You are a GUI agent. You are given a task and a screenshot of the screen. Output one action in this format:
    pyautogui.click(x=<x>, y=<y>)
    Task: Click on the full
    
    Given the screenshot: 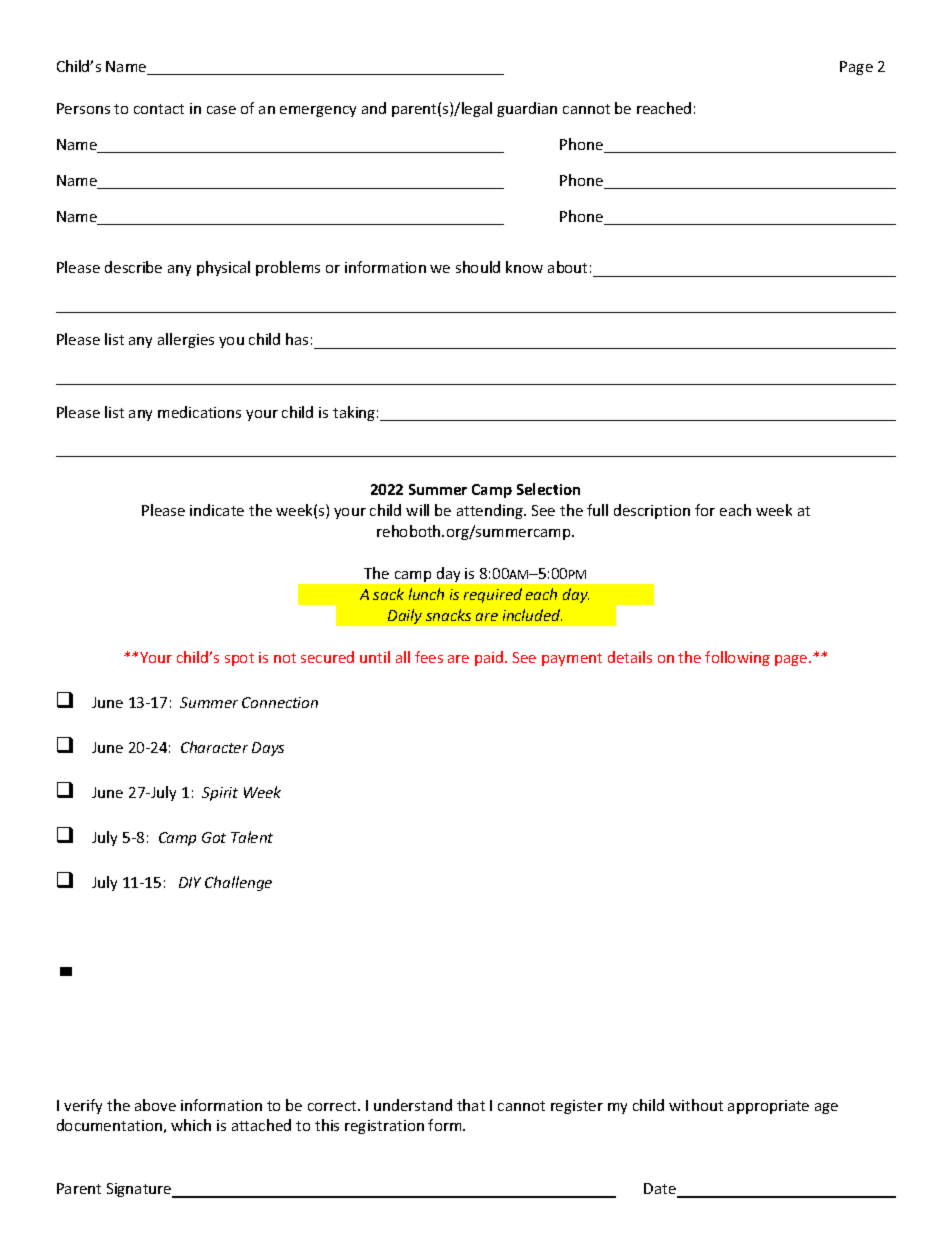 What is the action you would take?
    pyautogui.click(x=597, y=510)
